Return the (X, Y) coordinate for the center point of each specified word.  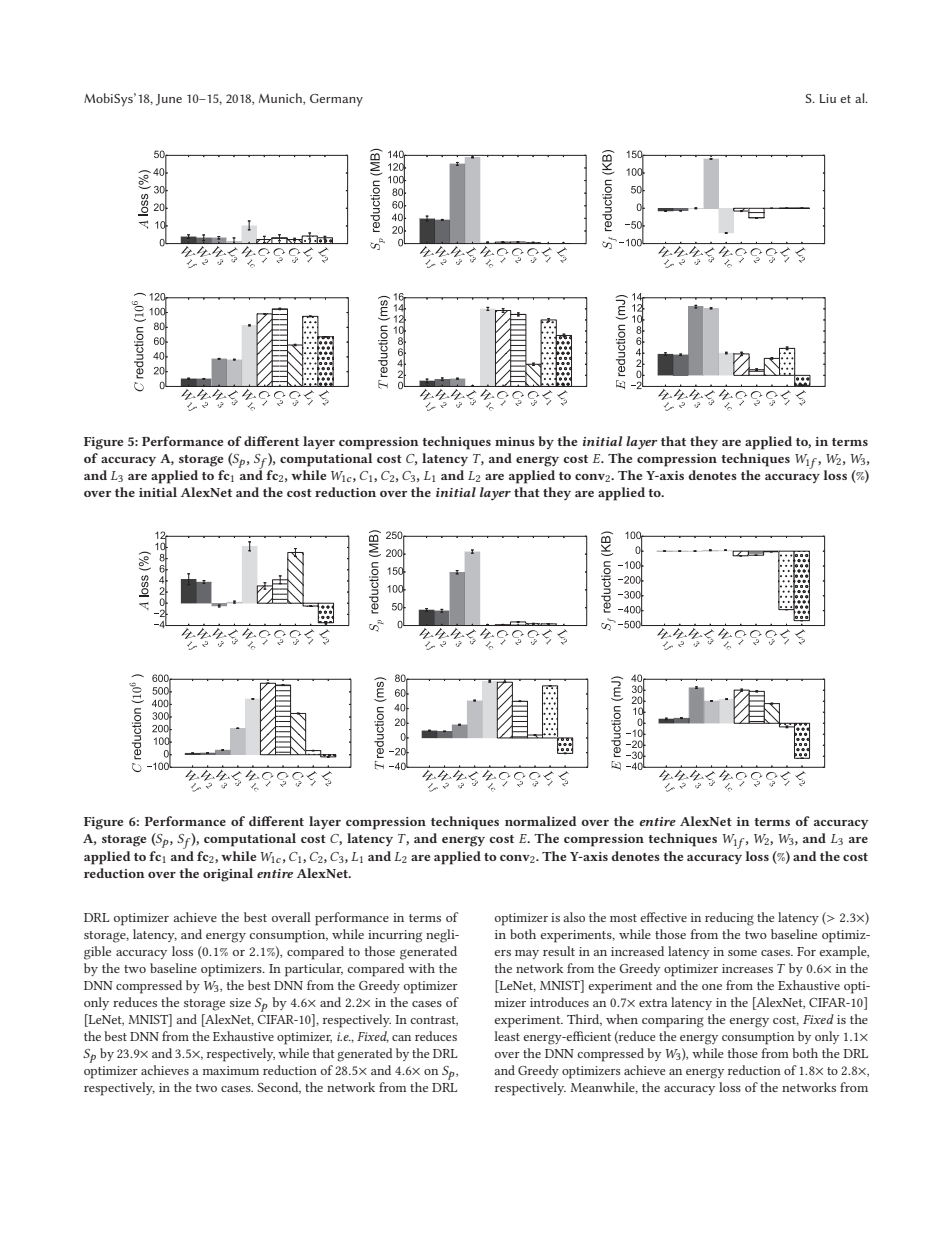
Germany (336, 100)
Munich (281, 99)
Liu (828, 98)
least (507, 1036)
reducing (729, 919)
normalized (540, 821)
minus (515, 441)
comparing (673, 1021)
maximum (231, 1070)
